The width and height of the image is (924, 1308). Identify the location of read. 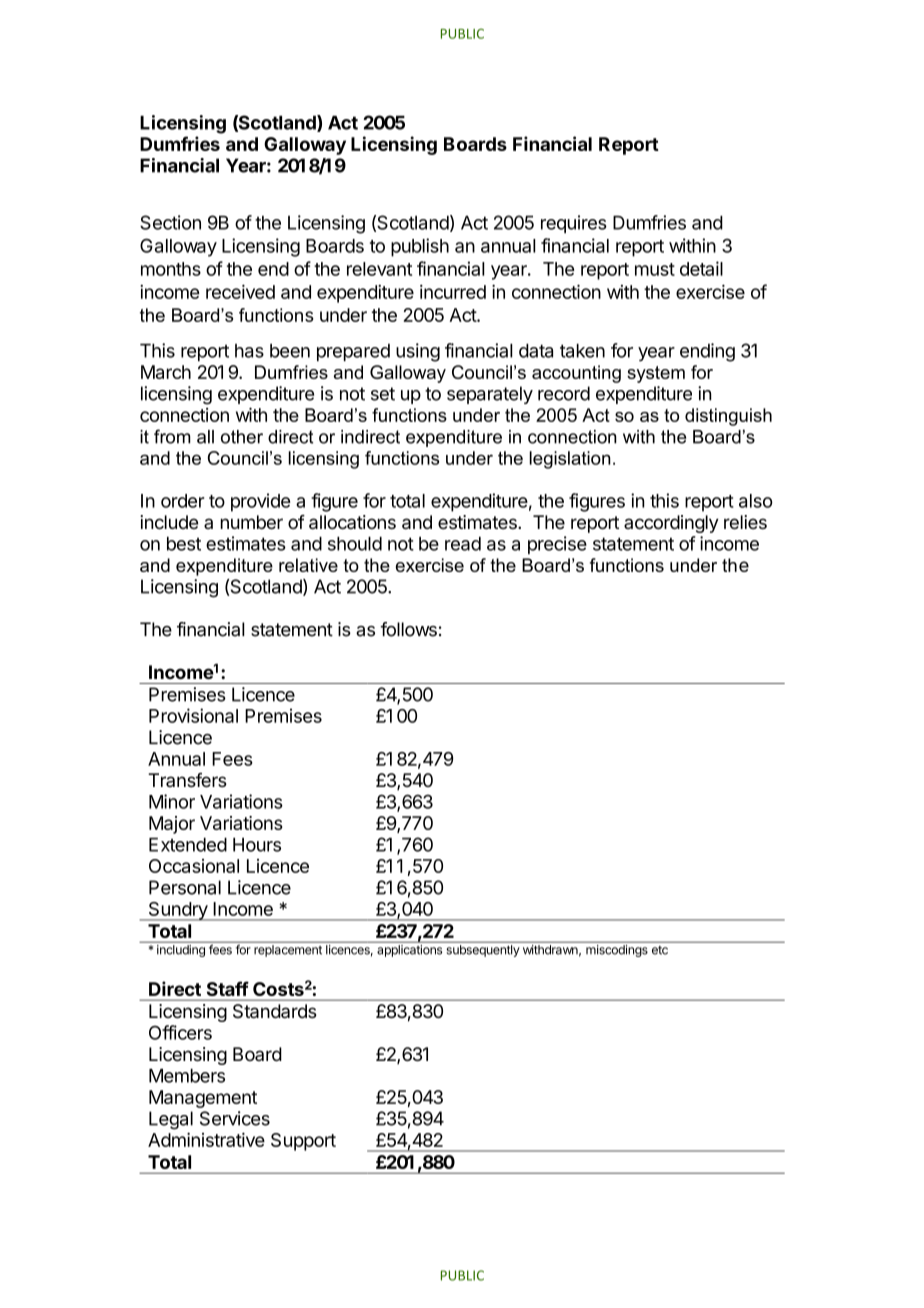
(463, 544).
